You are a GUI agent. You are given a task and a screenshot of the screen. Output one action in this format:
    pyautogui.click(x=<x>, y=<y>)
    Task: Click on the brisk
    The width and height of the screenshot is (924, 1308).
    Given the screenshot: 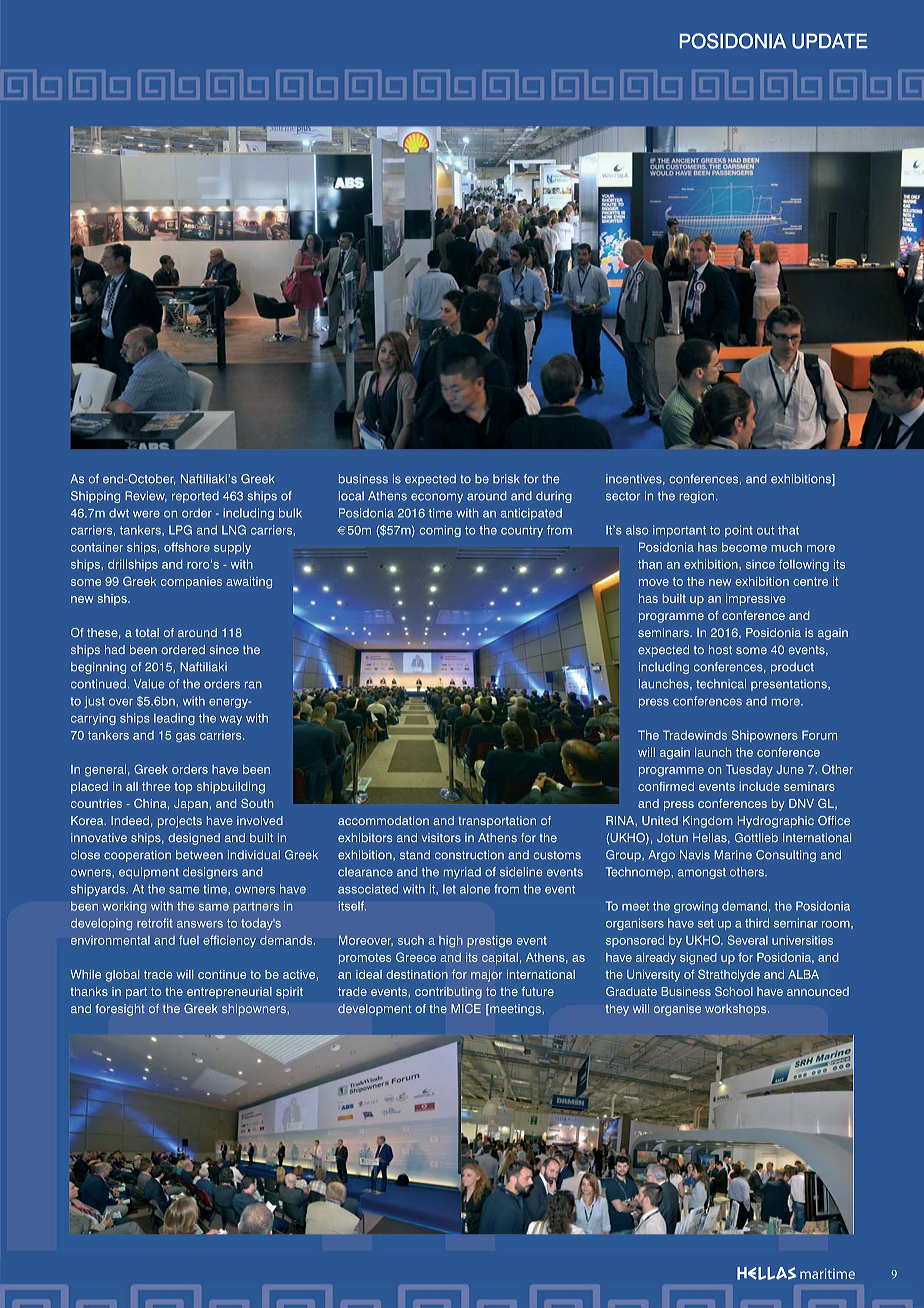 What is the action you would take?
    pyautogui.click(x=506, y=479)
